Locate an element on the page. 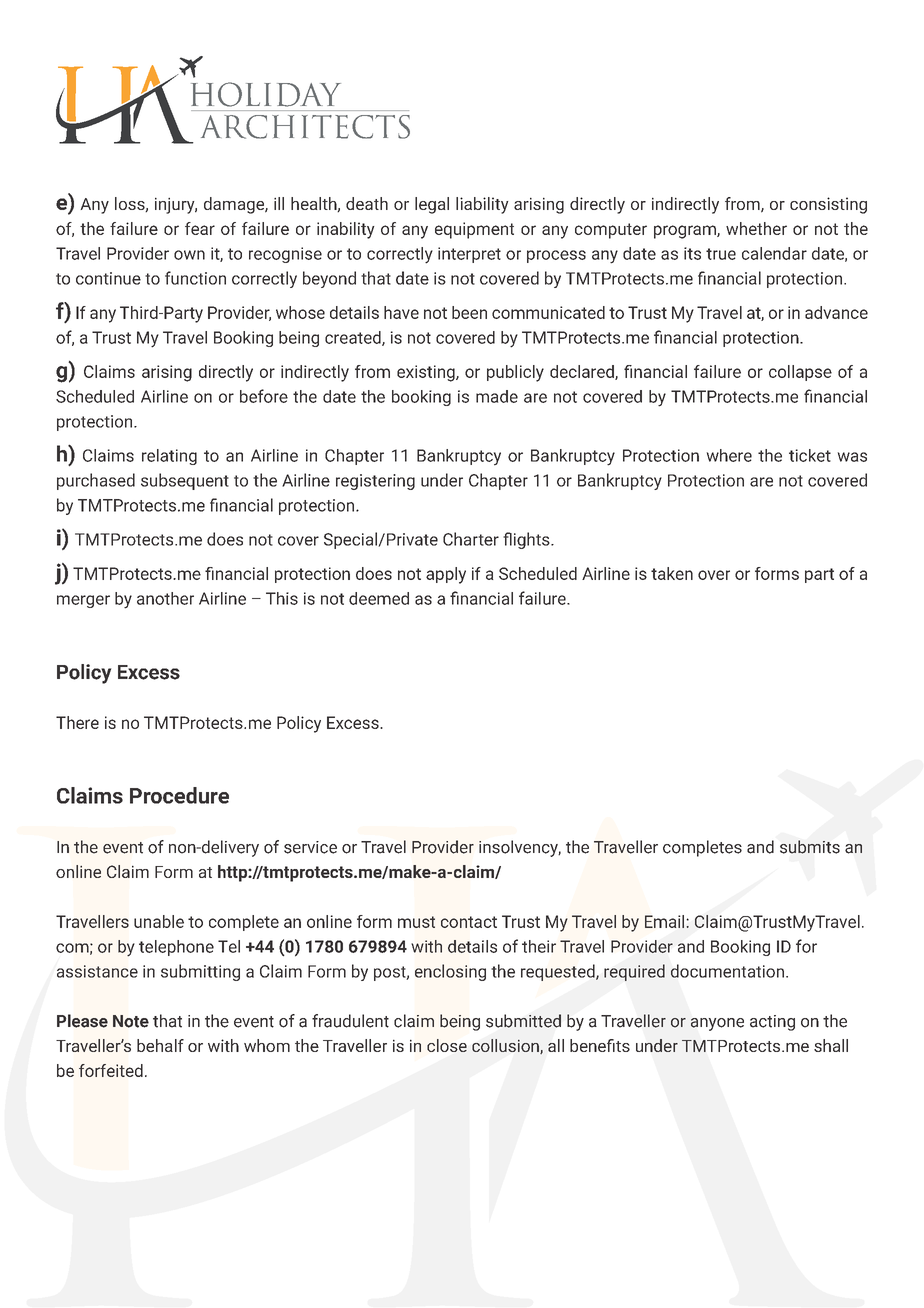 This image has height=1308, width=924. service is located at coordinates (310, 847).
